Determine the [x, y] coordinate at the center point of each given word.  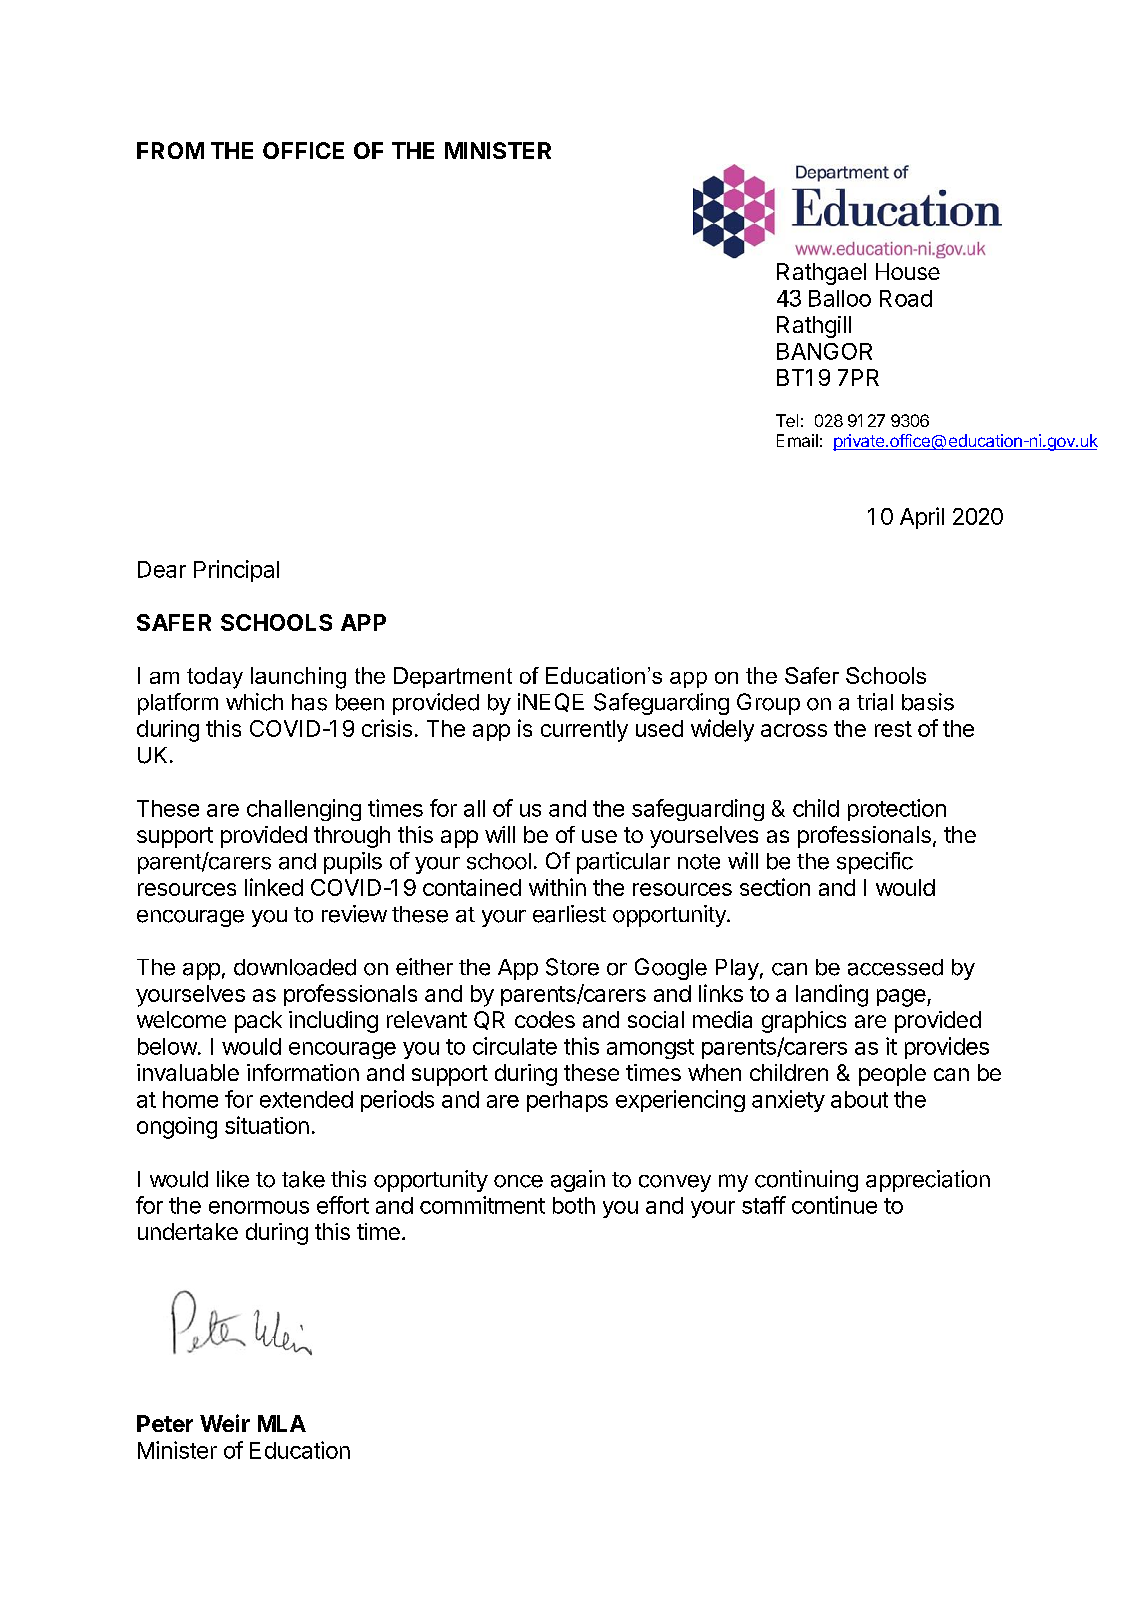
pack [258, 1022]
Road [906, 298]
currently [584, 731]
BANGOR [824, 351]
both [574, 1205]
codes [545, 1019]
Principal [236, 571]
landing [832, 995]
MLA [282, 1423]
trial [875, 702]
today [215, 678]
